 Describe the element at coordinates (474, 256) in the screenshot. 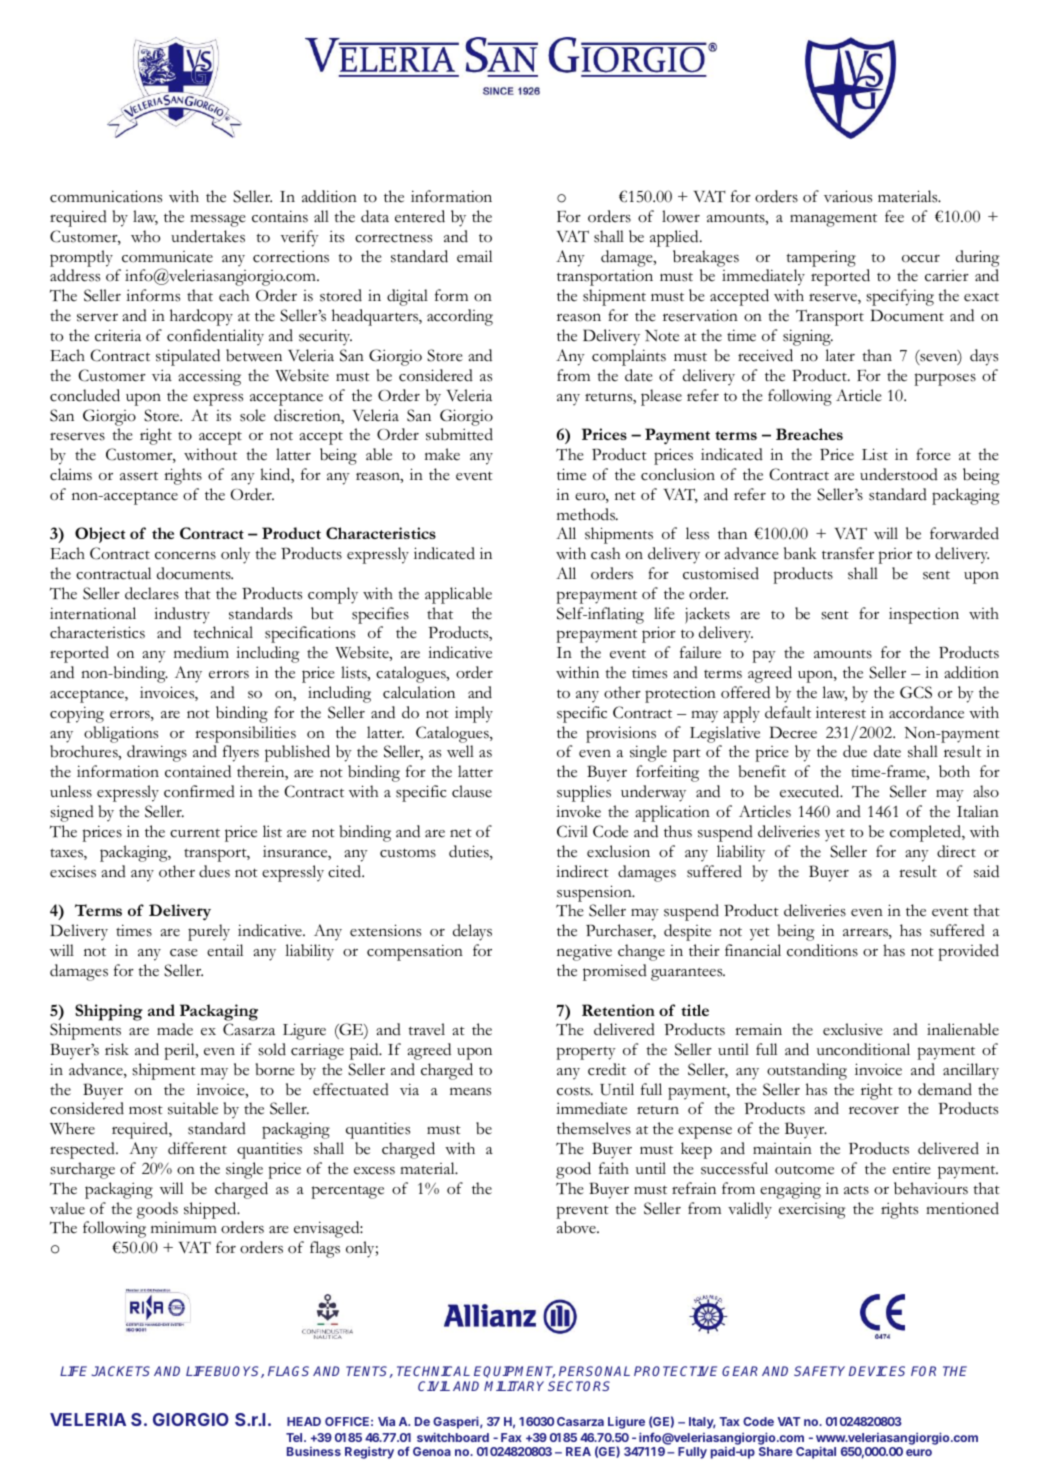

I see `email` at that location.
